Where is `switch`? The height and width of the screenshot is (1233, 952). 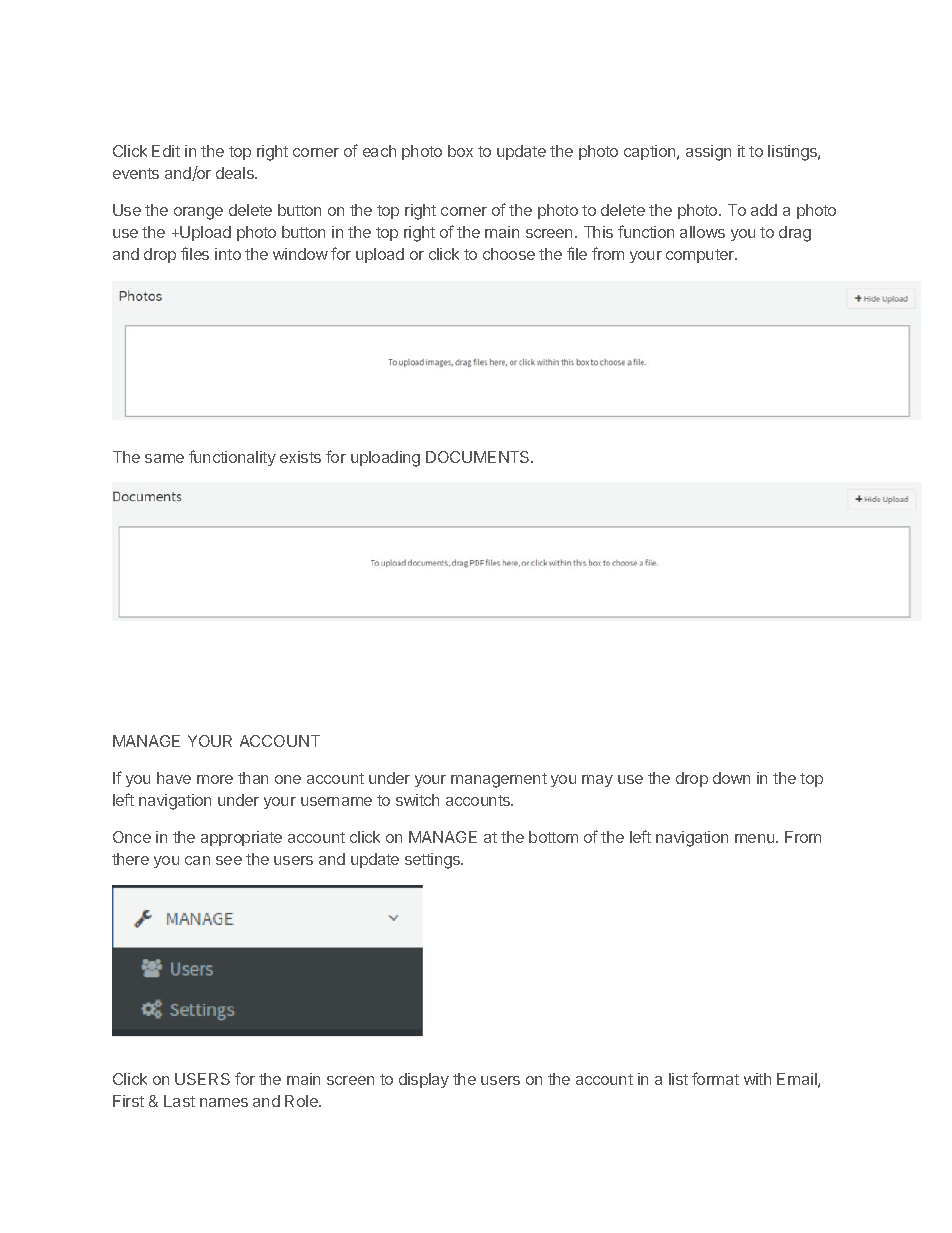 switch is located at coordinates (417, 800).
